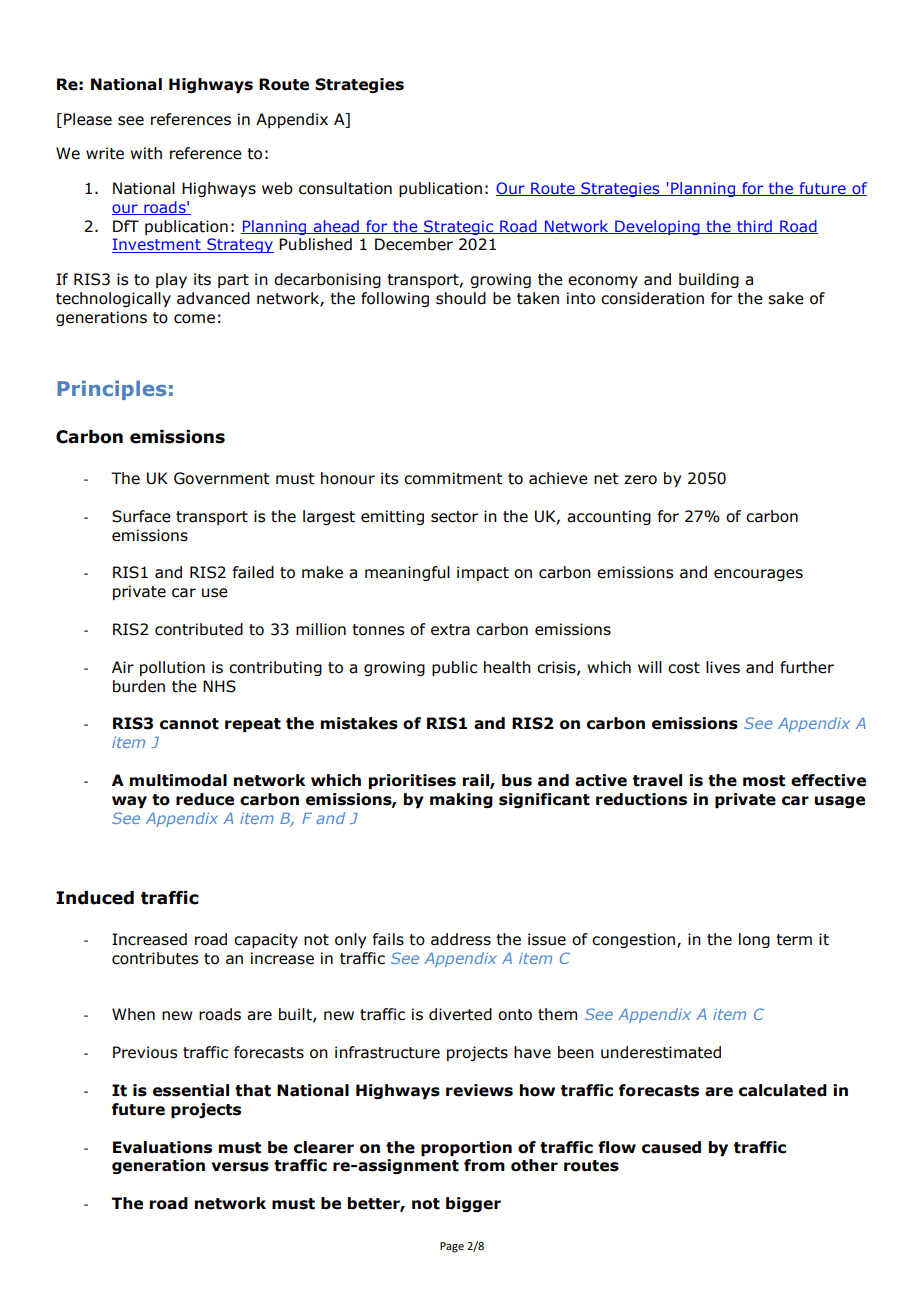 The height and width of the image is (1308, 924). I want to click on third, so click(754, 227).
